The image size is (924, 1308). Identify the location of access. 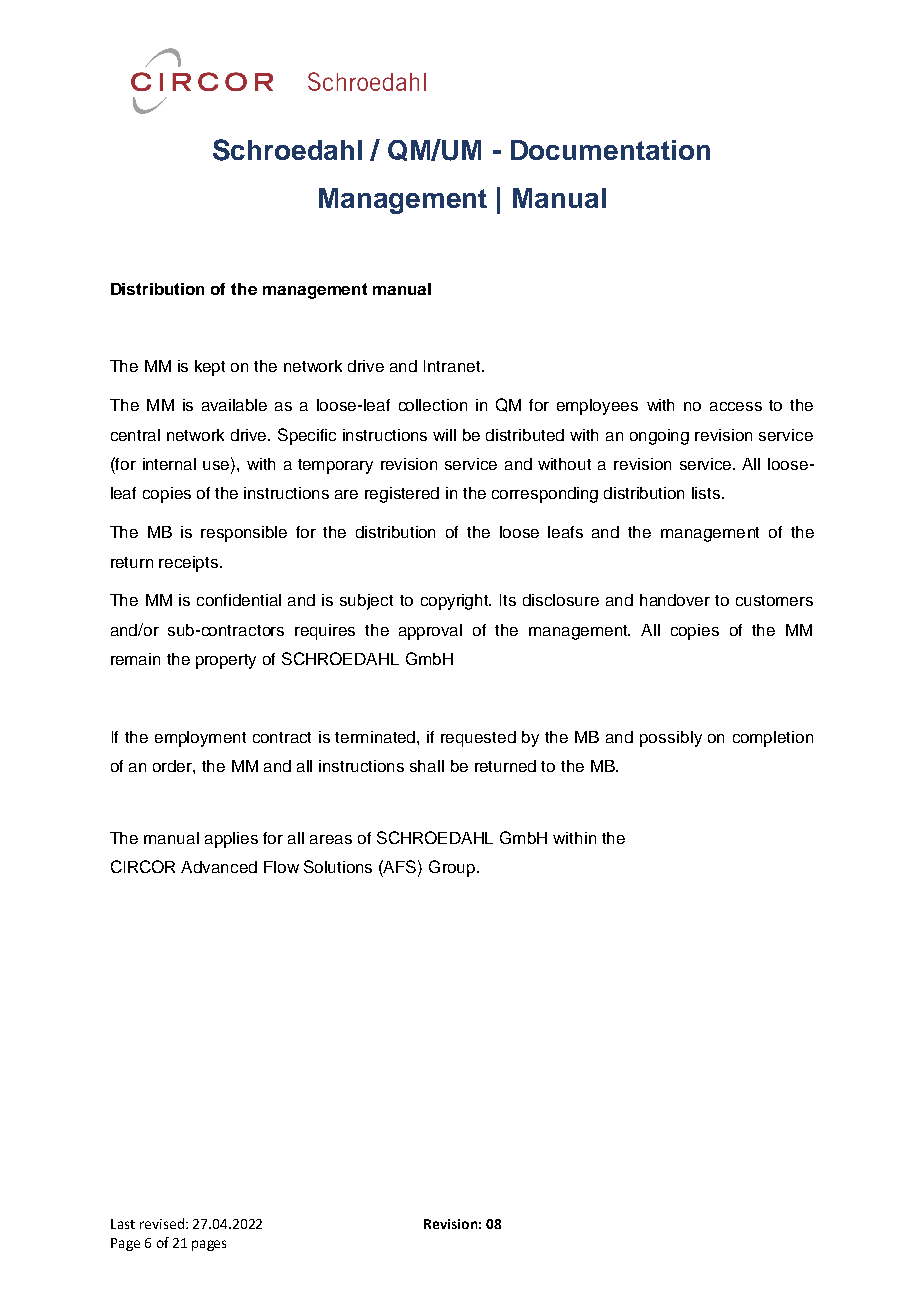
(736, 406).
